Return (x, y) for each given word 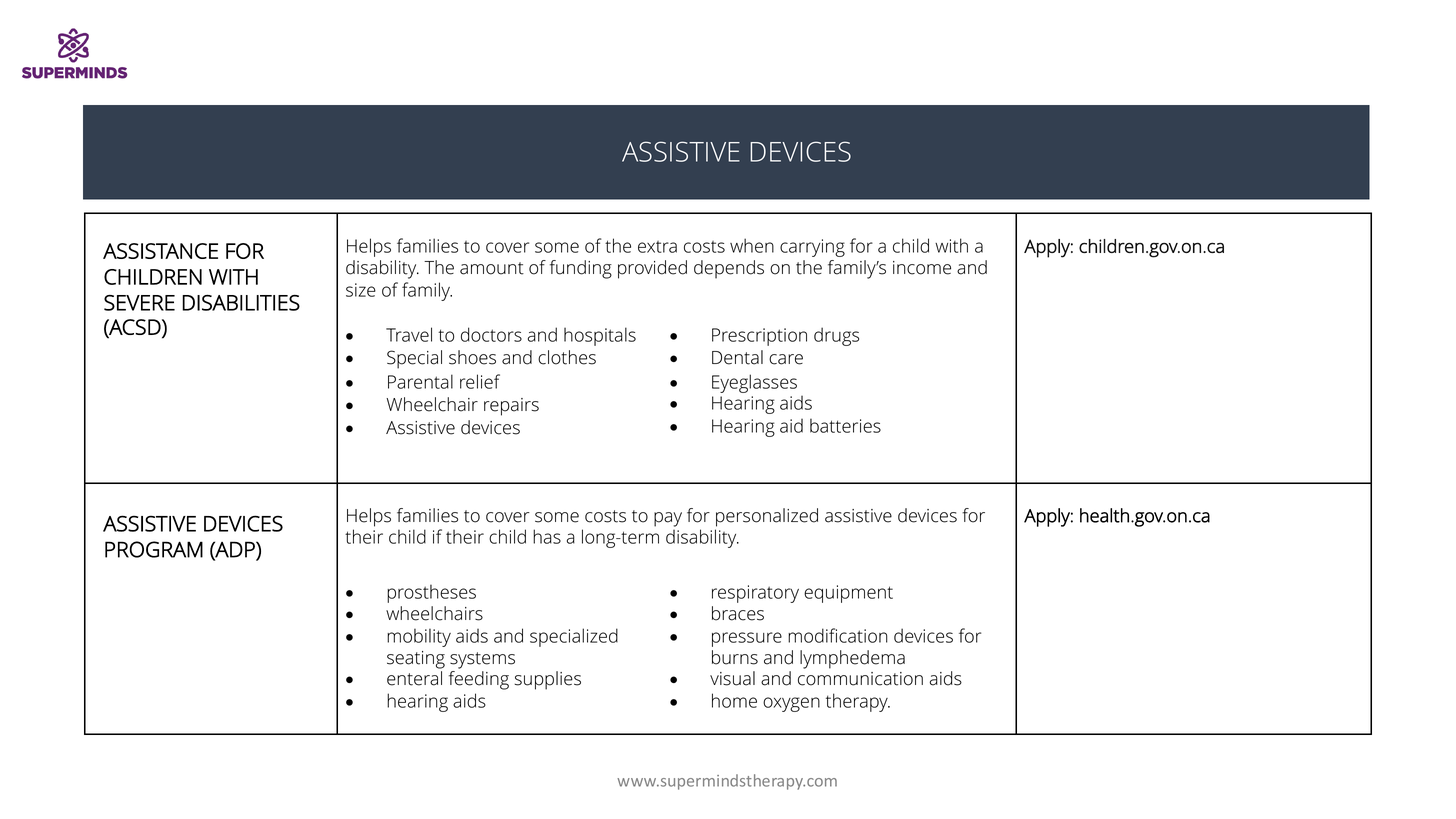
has (547, 536)
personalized (767, 517)
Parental (420, 381)
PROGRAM (154, 549)
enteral (414, 678)
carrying (812, 248)
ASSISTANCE (160, 251)
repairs (511, 407)
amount (492, 268)
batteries (845, 425)
